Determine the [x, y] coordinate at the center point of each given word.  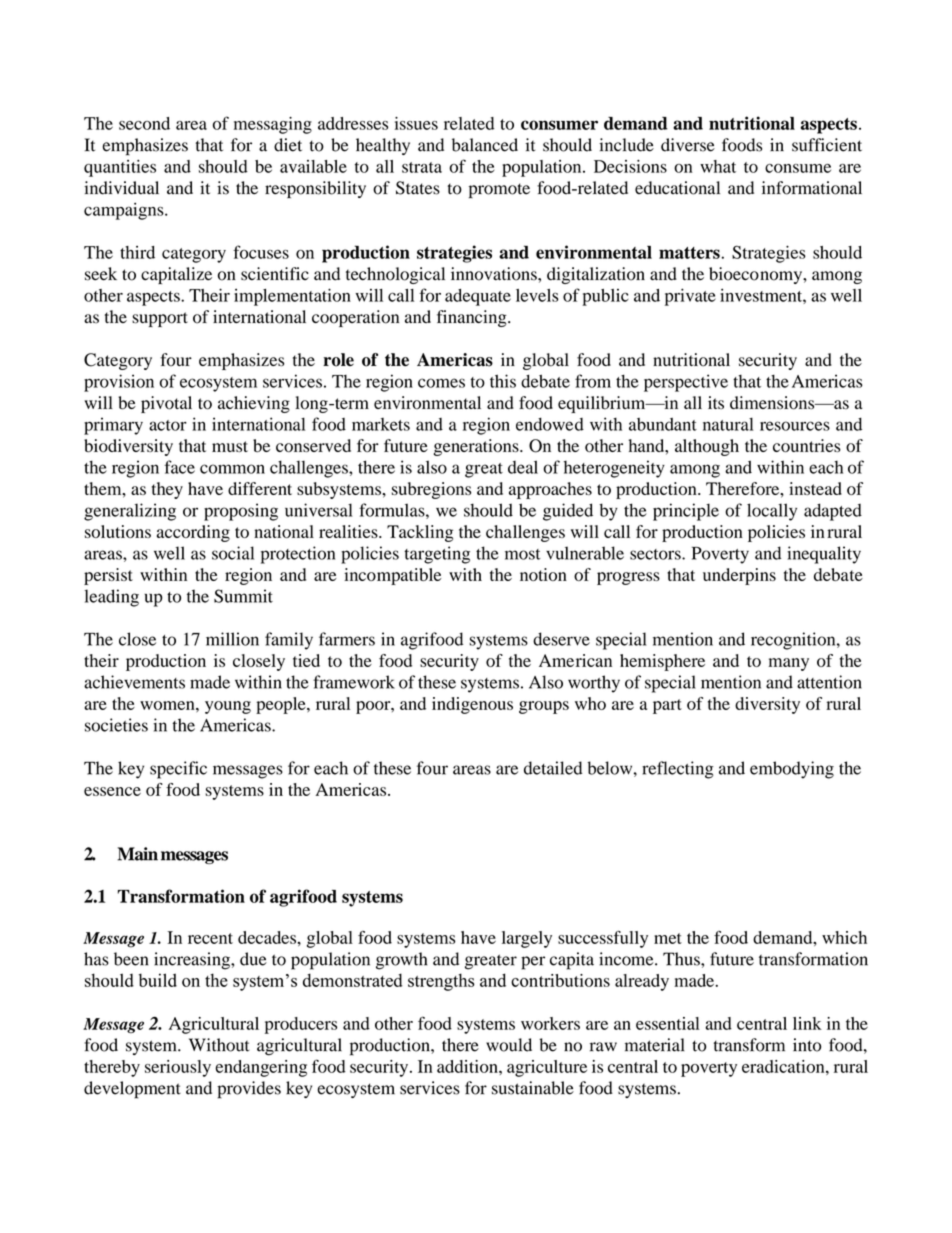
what [718, 166]
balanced [485, 145]
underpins [739, 576]
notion [543, 574]
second [144, 123]
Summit [243, 596]
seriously [178, 1068]
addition [468, 1066]
